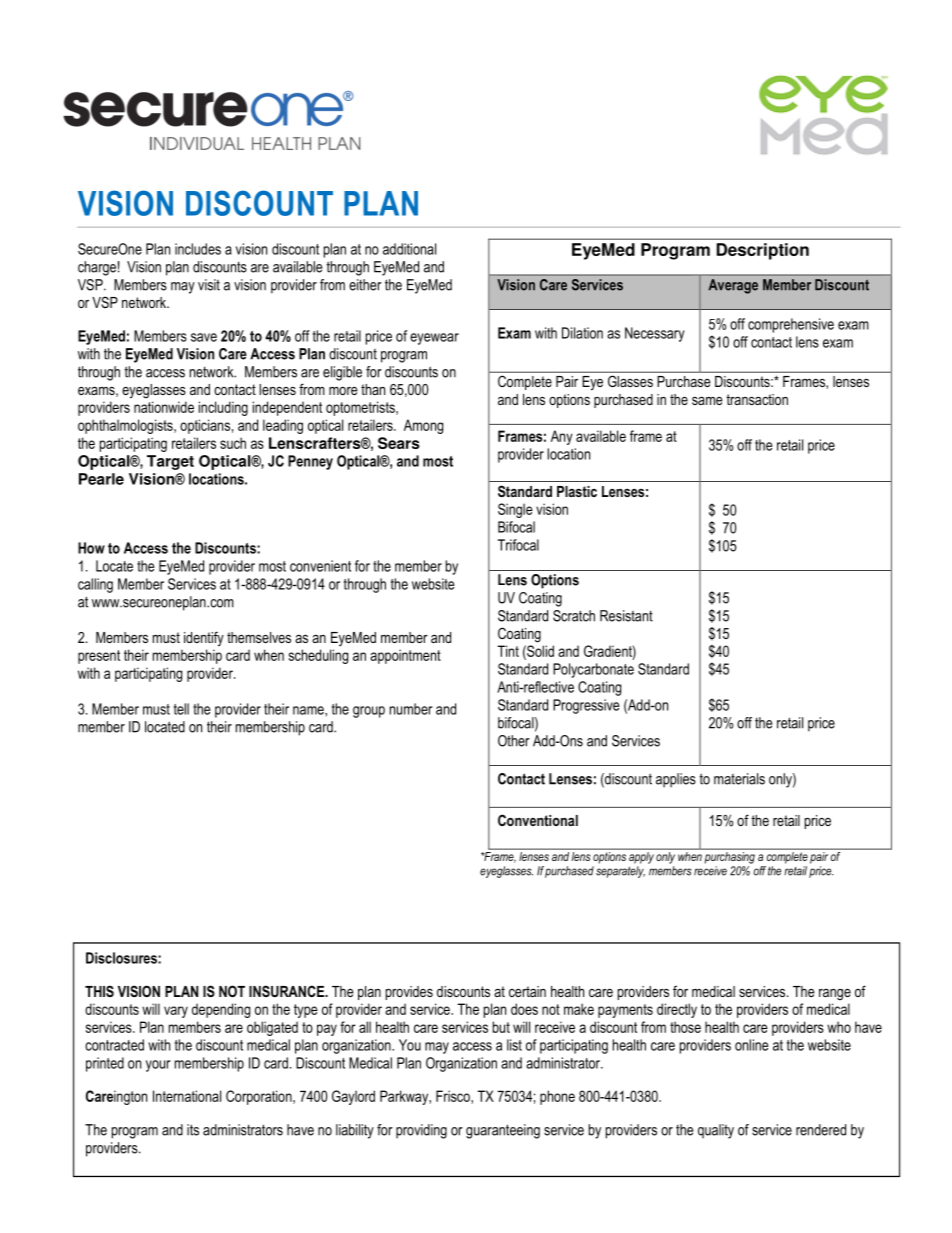 The width and height of the document is (952, 1233). I want to click on additional, so click(409, 249).
